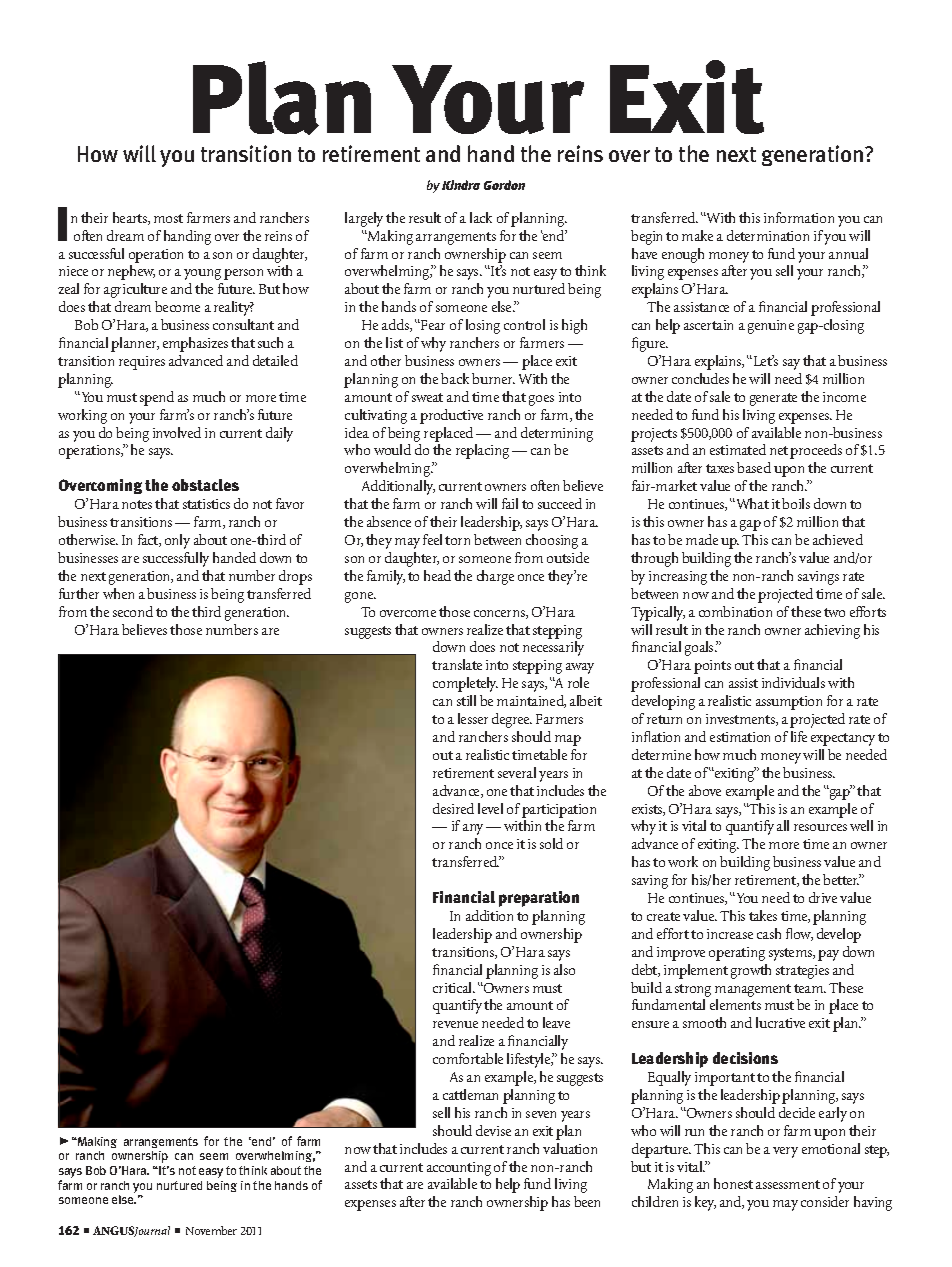  Describe the element at coordinates (211, 1230) in the screenshot. I see `November` at that location.
